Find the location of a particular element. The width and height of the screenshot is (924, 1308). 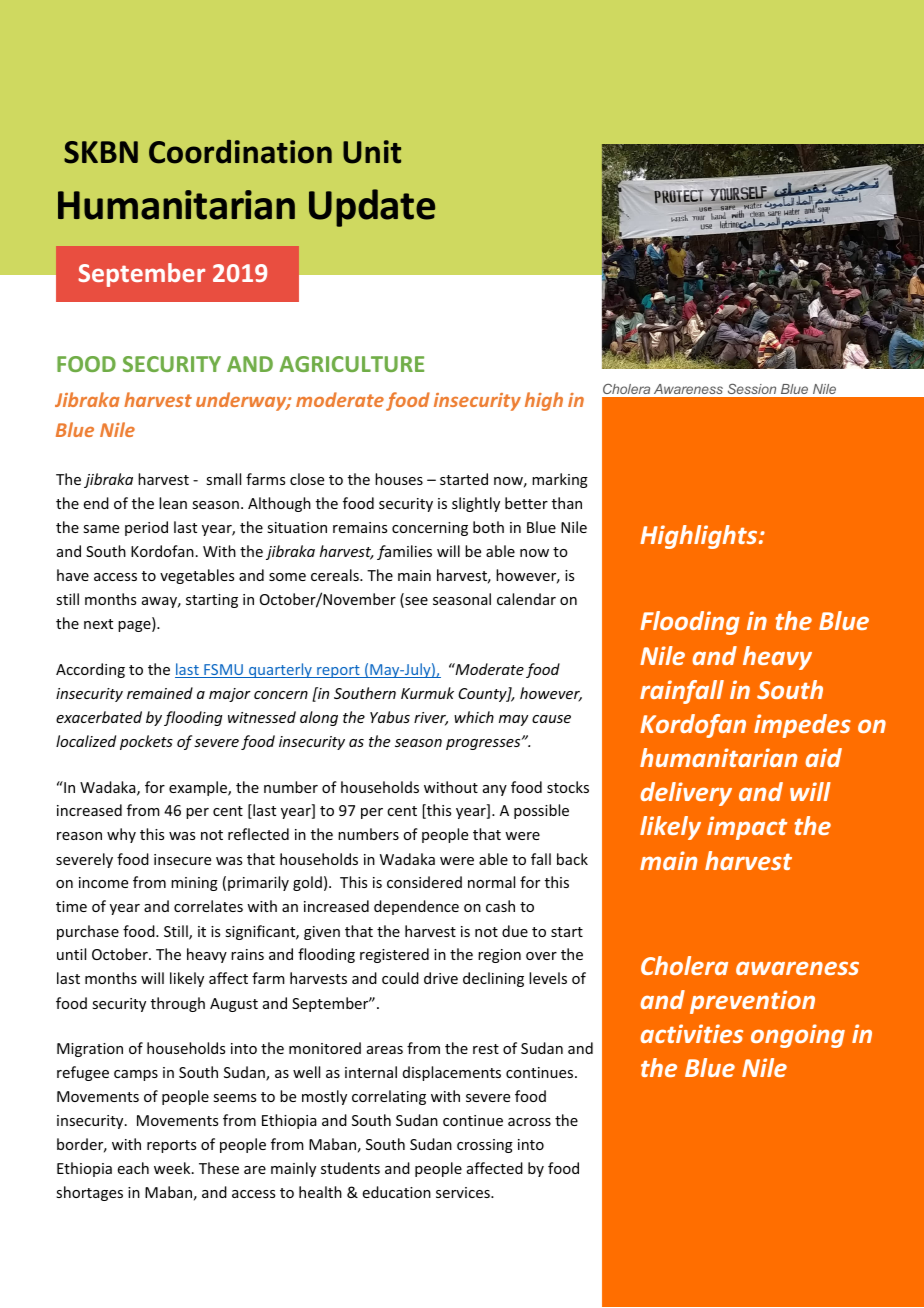

week is located at coordinates (173, 1168).
